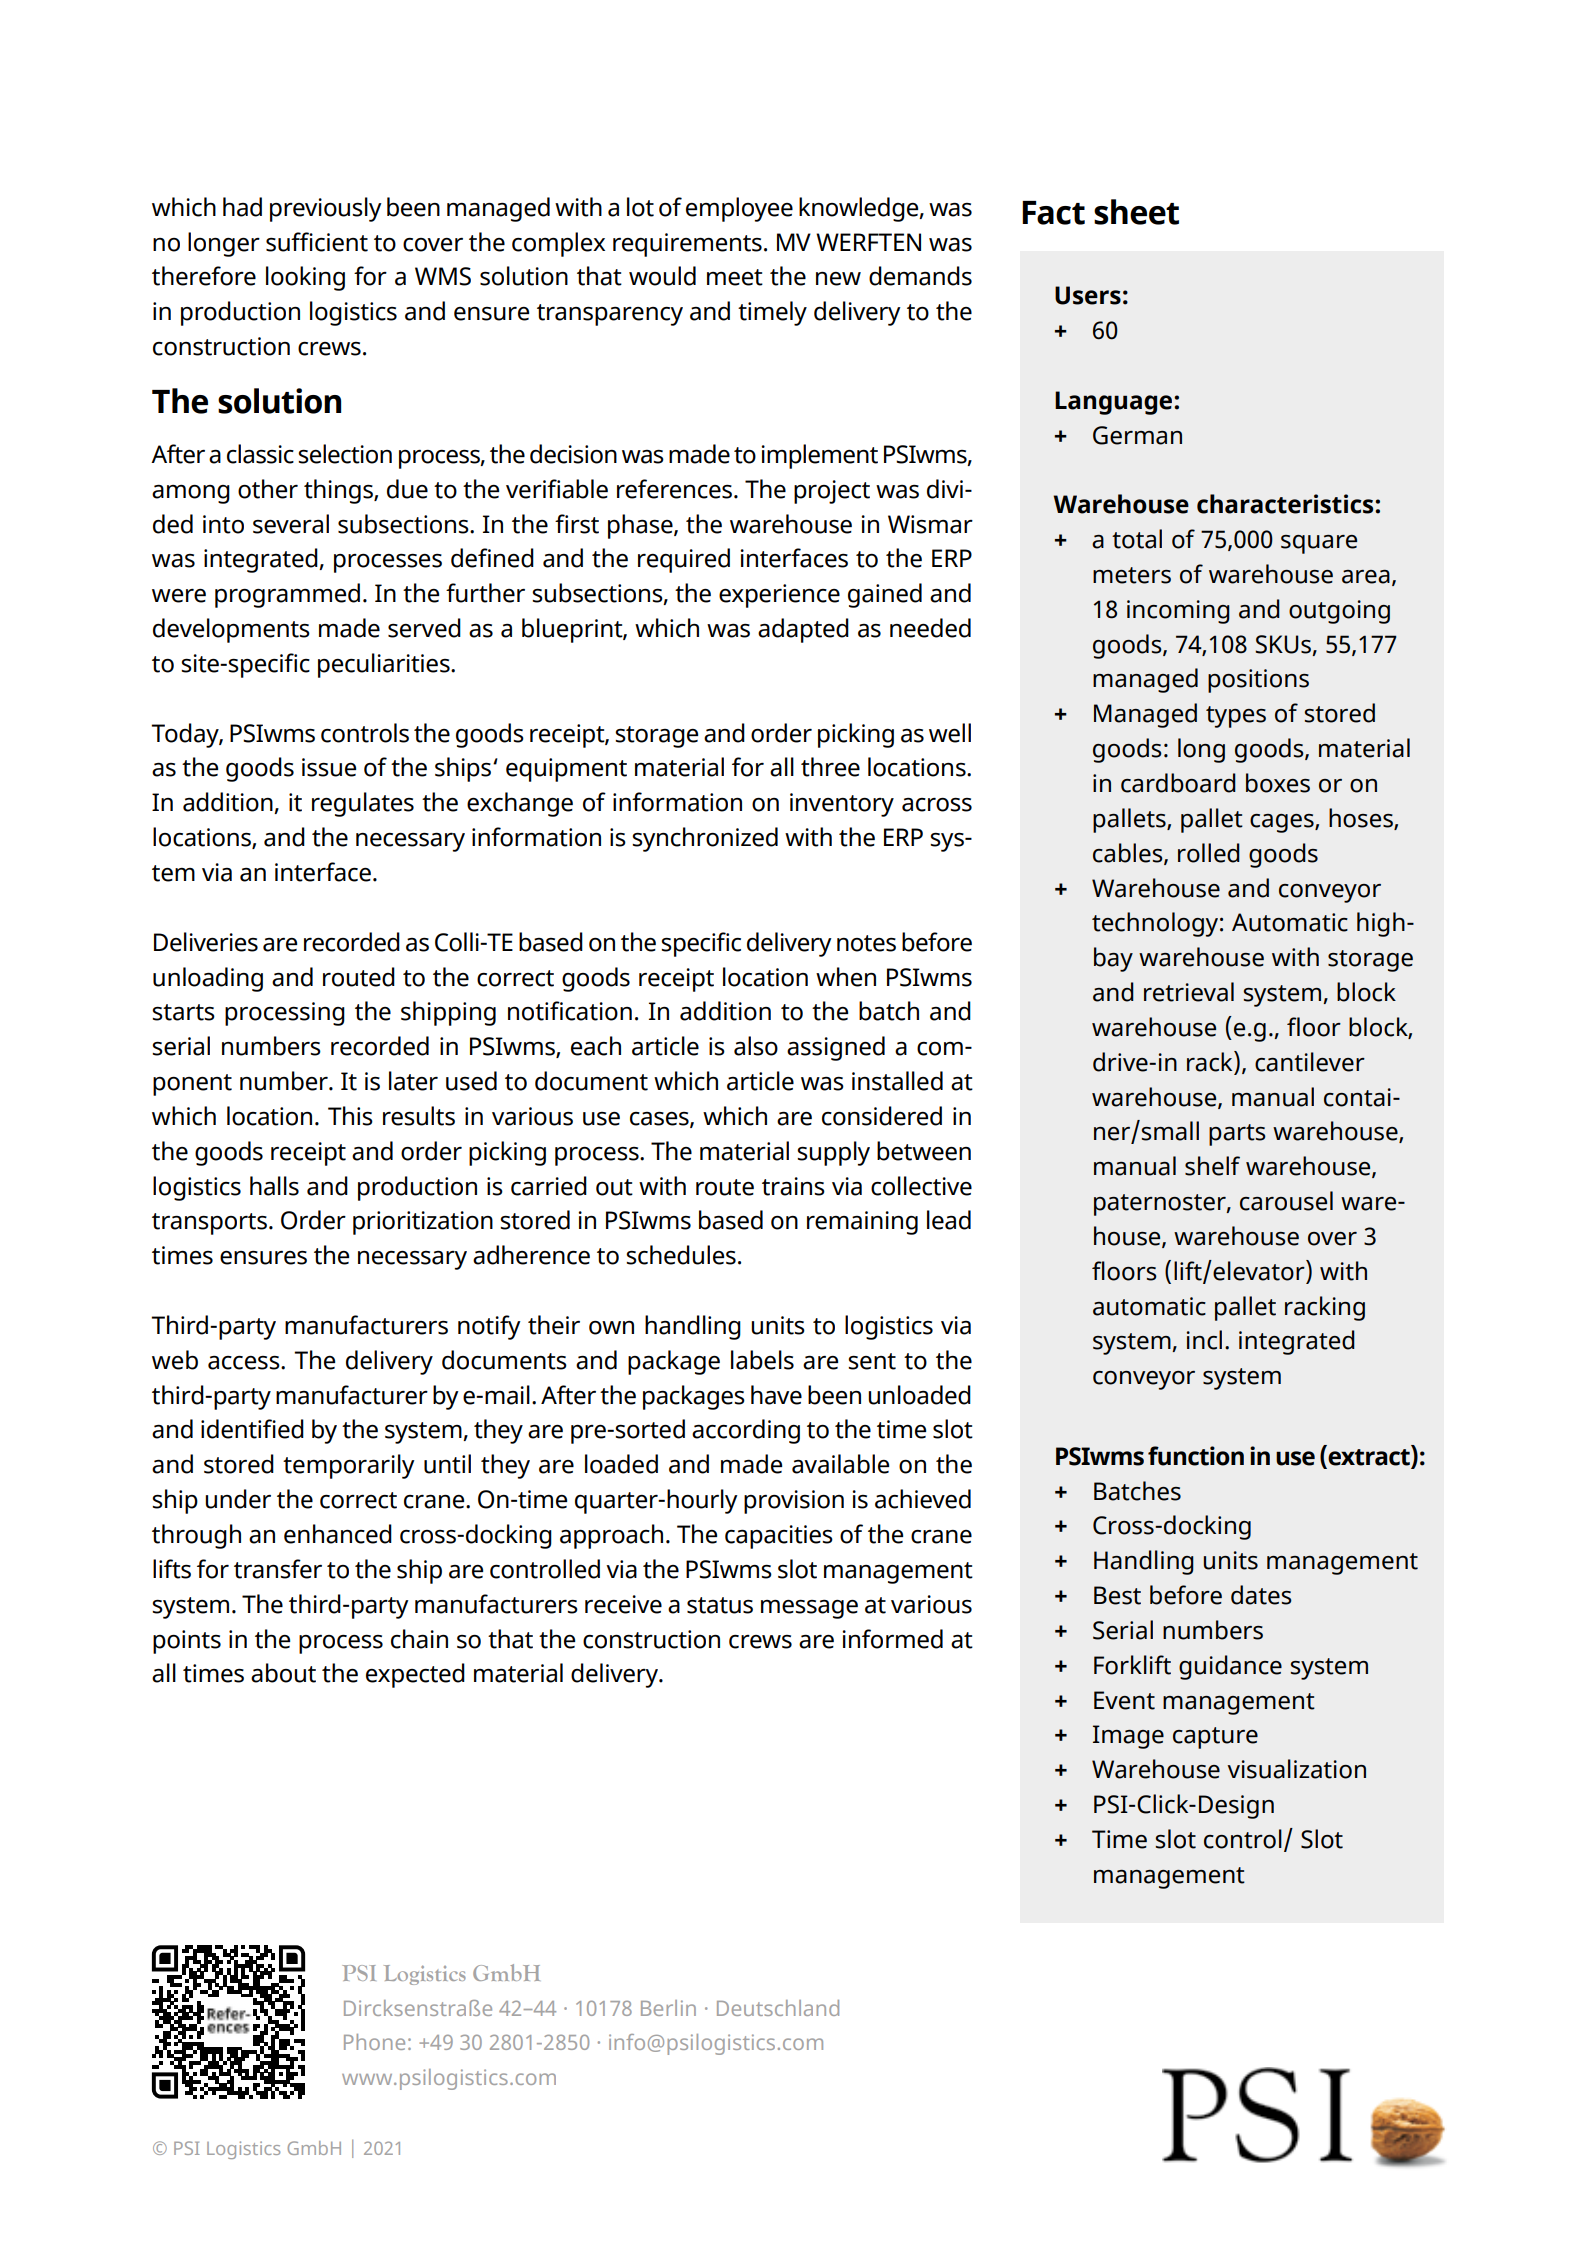 Image resolution: width=1596 pixels, height=2257 pixels. I want to click on meet, so click(735, 277).
